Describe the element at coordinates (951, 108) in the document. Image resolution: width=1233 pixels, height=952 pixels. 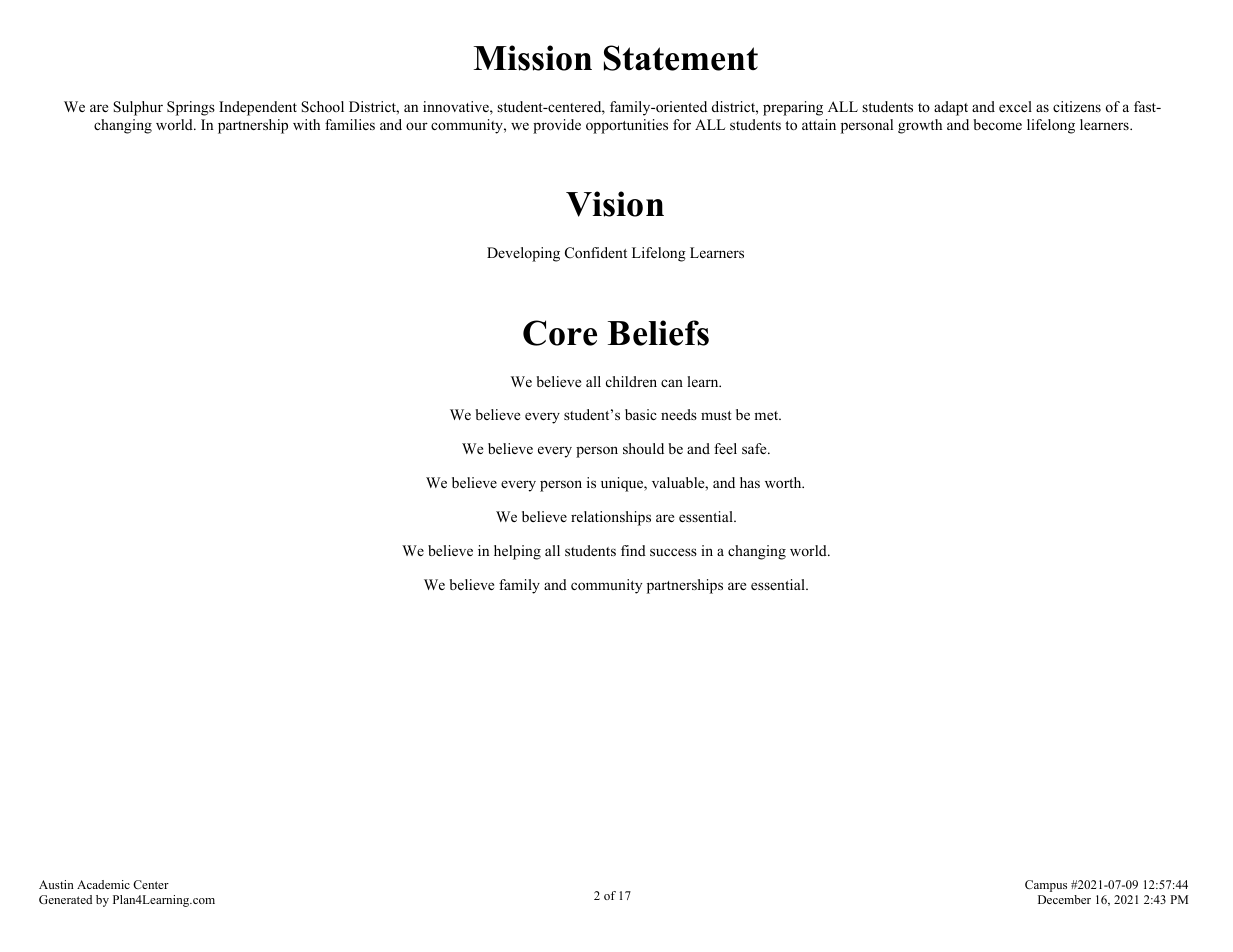
I see `adapt` at that location.
